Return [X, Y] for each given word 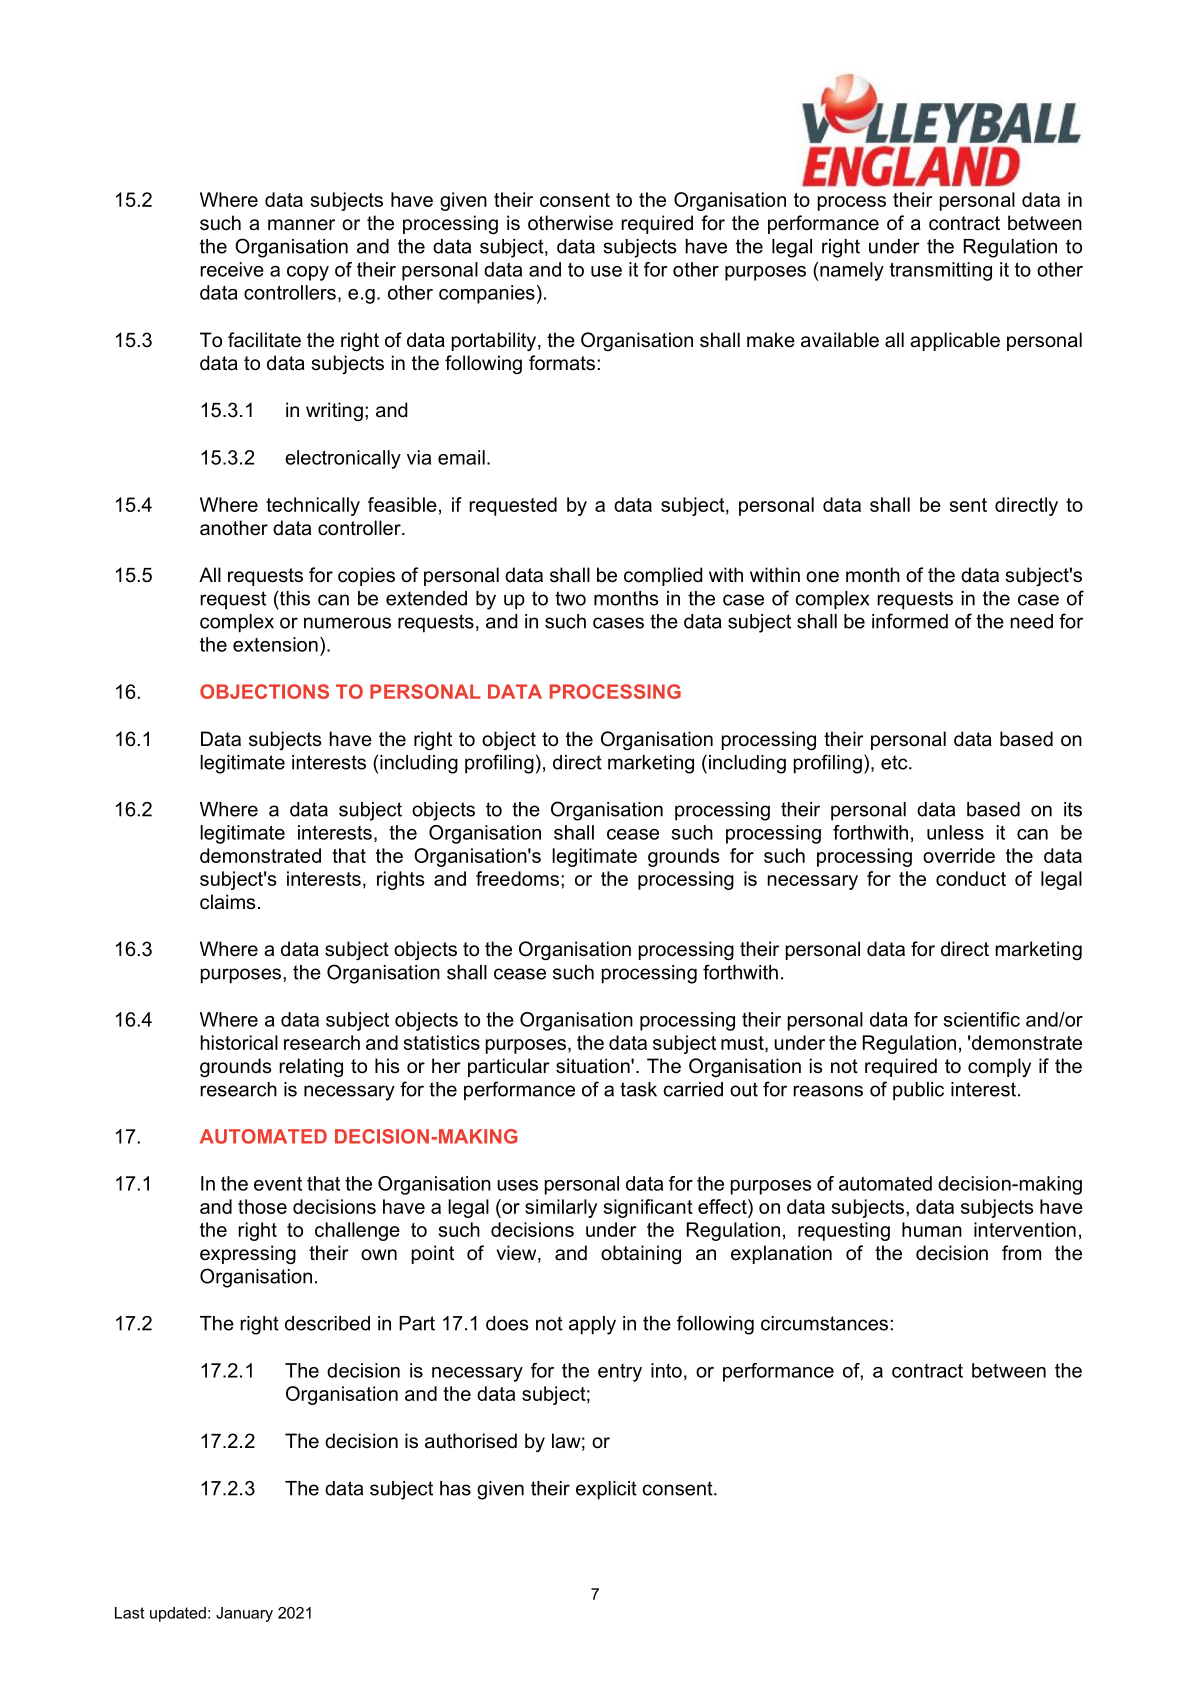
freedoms [517, 878]
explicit [606, 1490]
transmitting [941, 271]
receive [232, 269]
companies [487, 294]
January [244, 1614]
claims [227, 902]
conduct [971, 878]
